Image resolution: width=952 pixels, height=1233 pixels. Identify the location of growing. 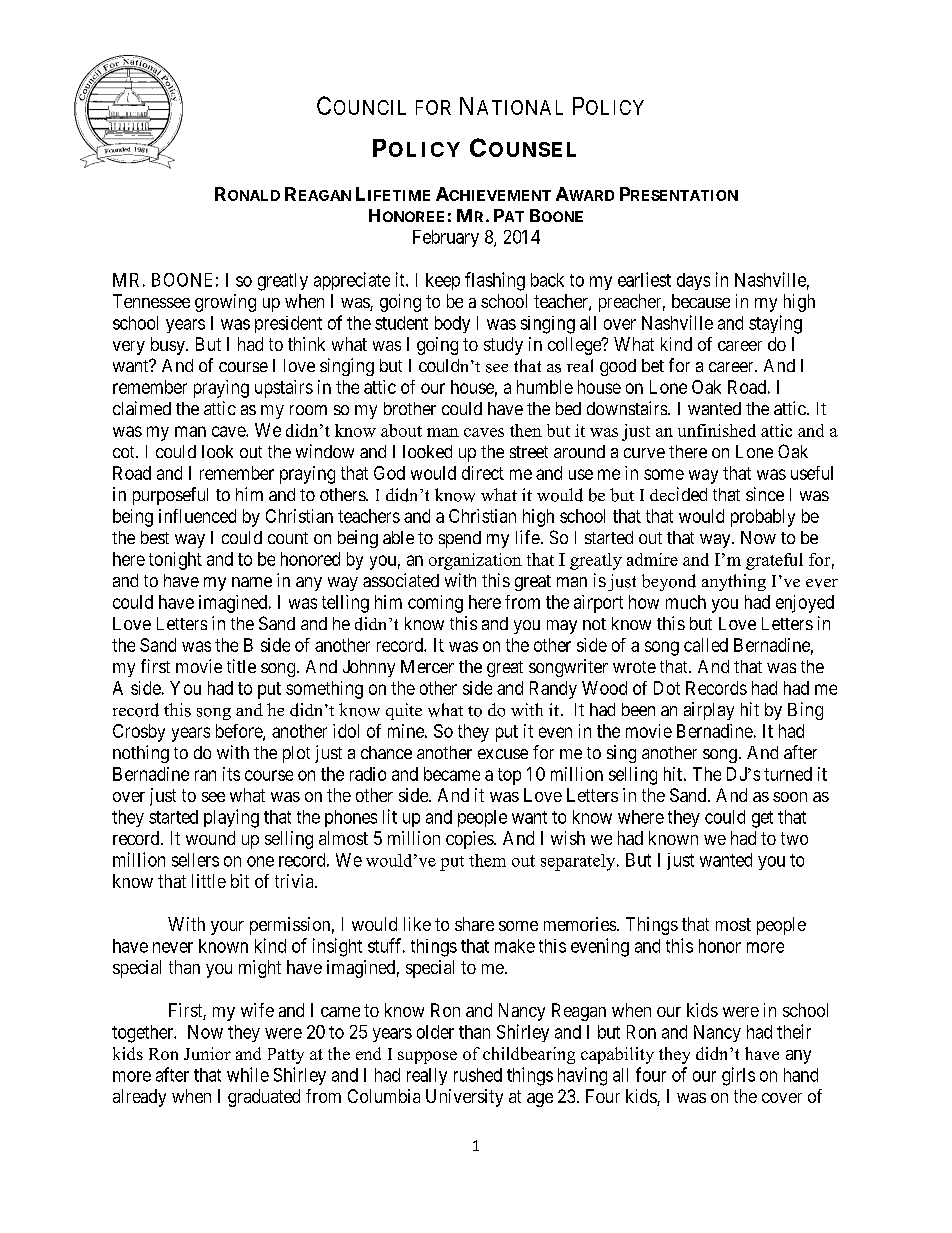
(225, 303).
